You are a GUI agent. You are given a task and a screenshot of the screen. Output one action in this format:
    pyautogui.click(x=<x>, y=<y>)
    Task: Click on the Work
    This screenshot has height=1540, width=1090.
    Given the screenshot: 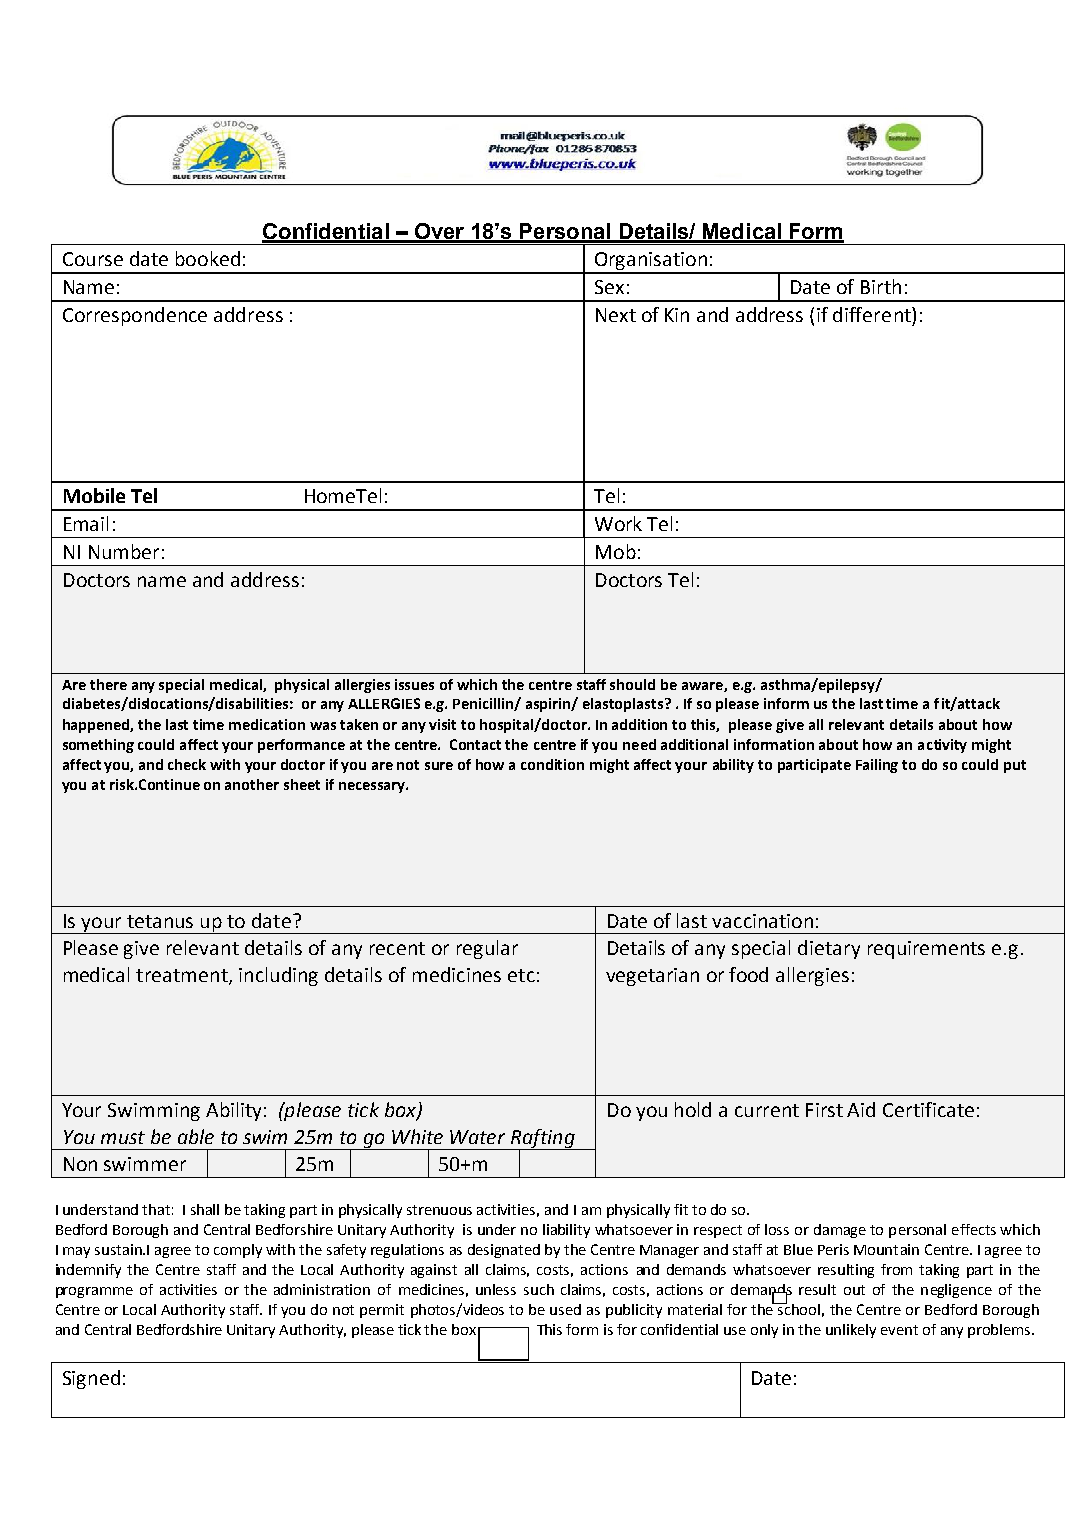 What is the action you would take?
    pyautogui.click(x=618, y=523)
